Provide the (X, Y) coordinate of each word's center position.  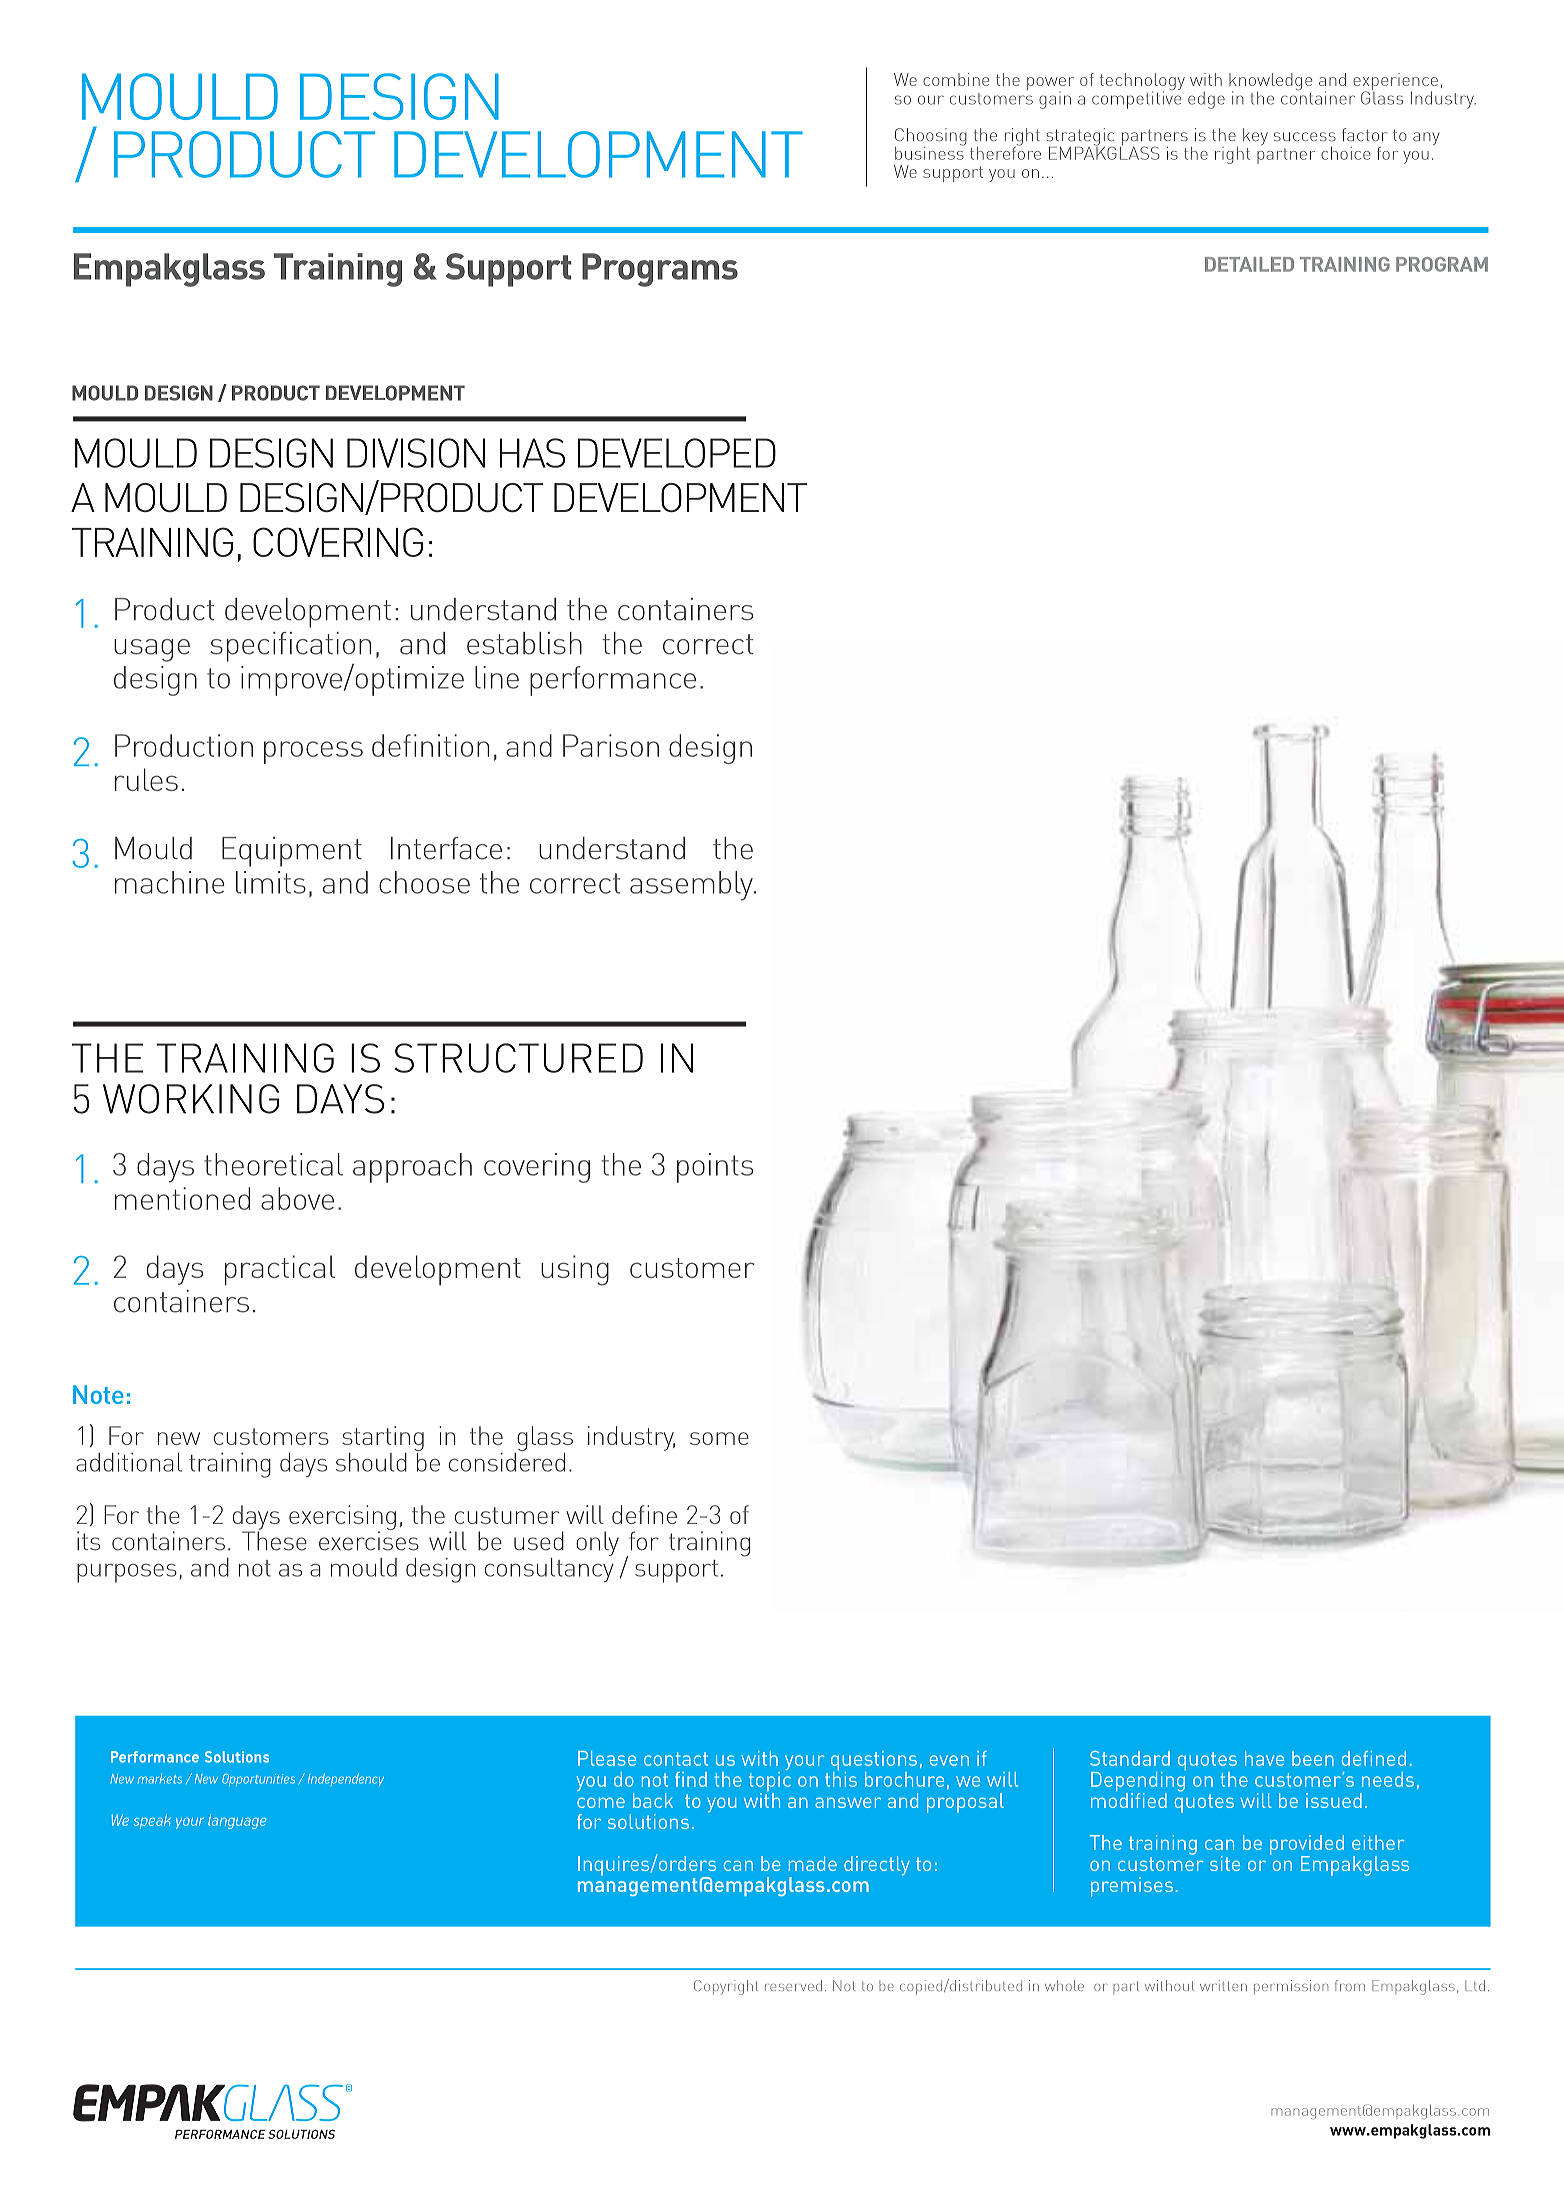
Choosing (931, 138)
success (1305, 136)
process (313, 752)
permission (1291, 1987)
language (237, 1821)
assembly (692, 886)
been (1313, 1758)
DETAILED (1249, 264)
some (719, 1438)
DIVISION (416, 453)
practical (280, 1270)
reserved (793, 1985)
